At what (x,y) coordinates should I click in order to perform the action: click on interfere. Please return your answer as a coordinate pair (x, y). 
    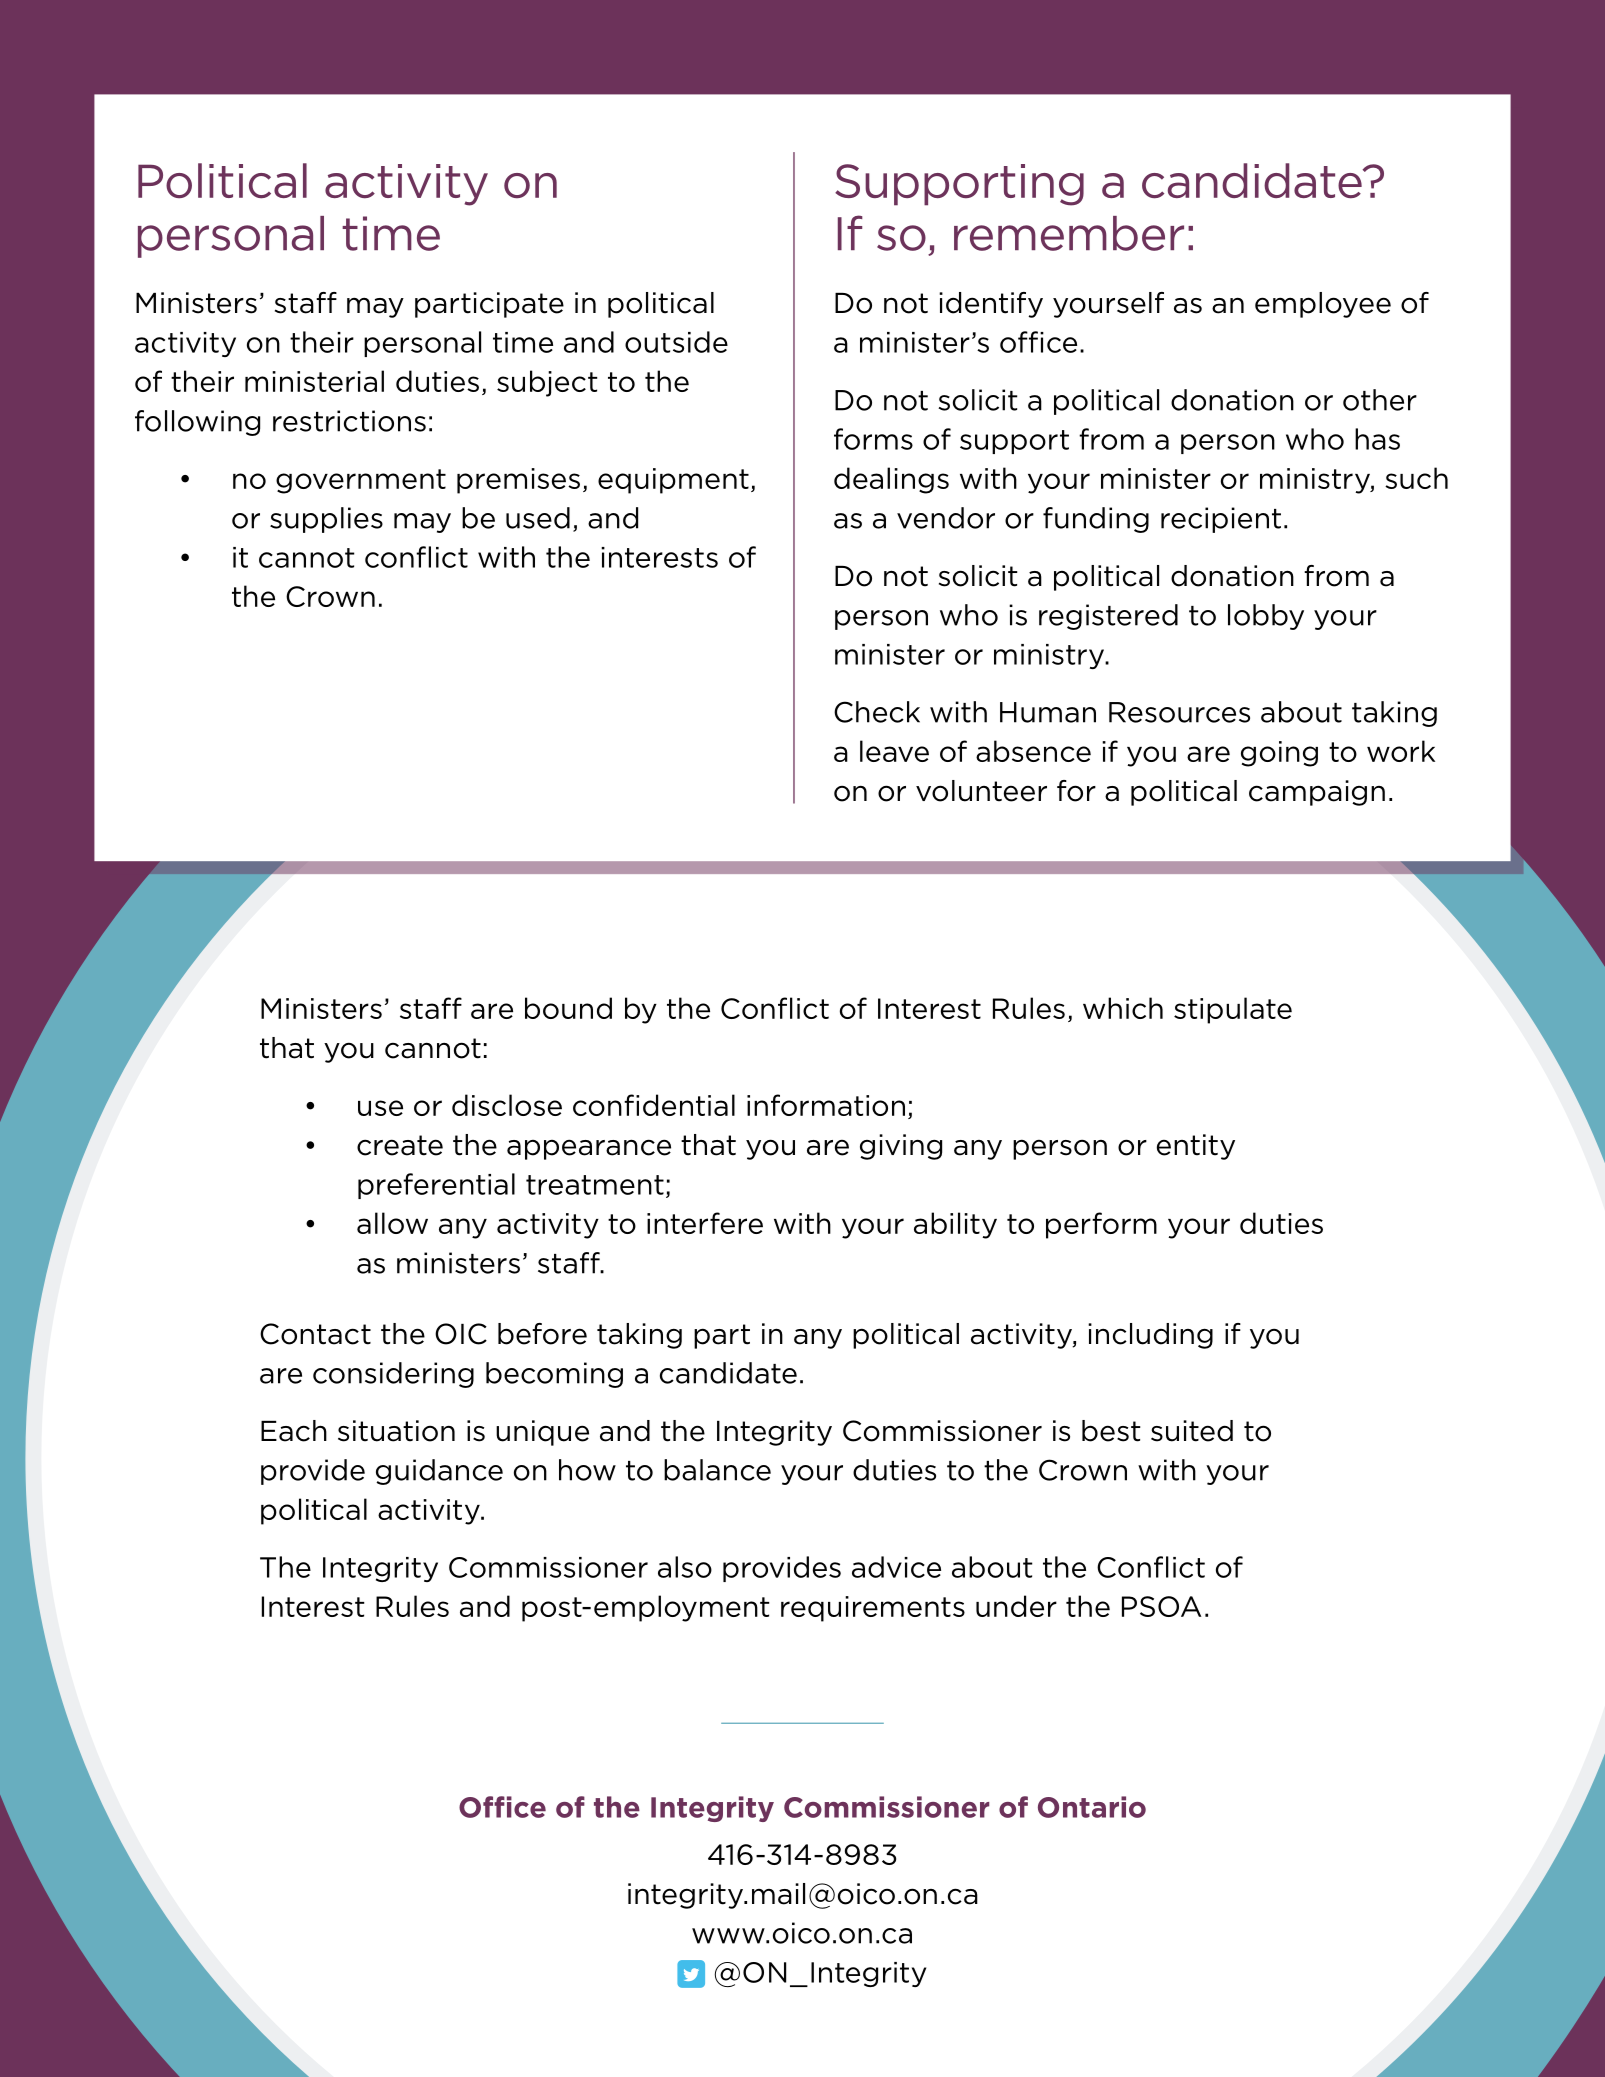
    Looking at the image, I should click on (705, 1223).
